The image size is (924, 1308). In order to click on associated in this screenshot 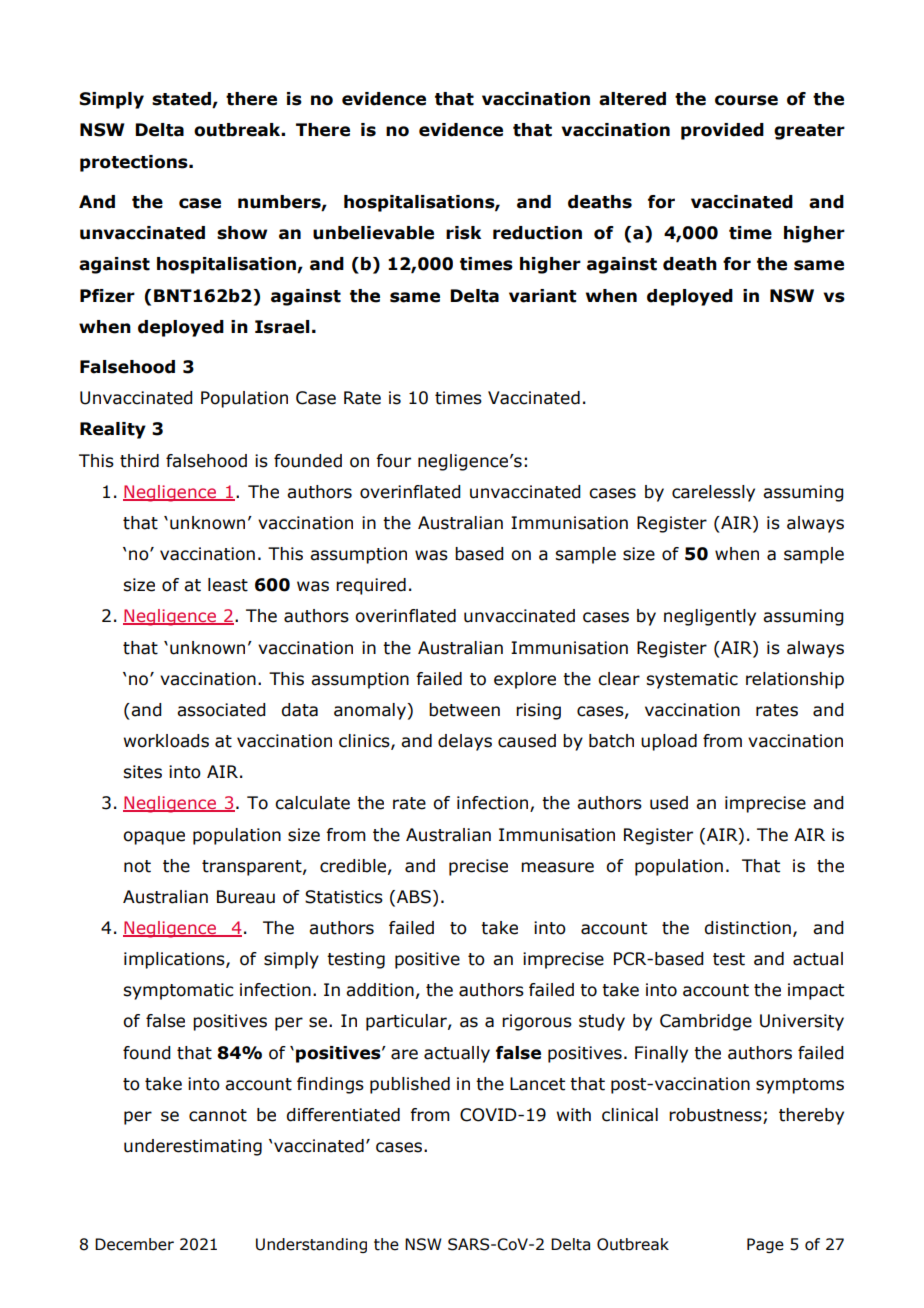, I will do `click(221, 710)`.
